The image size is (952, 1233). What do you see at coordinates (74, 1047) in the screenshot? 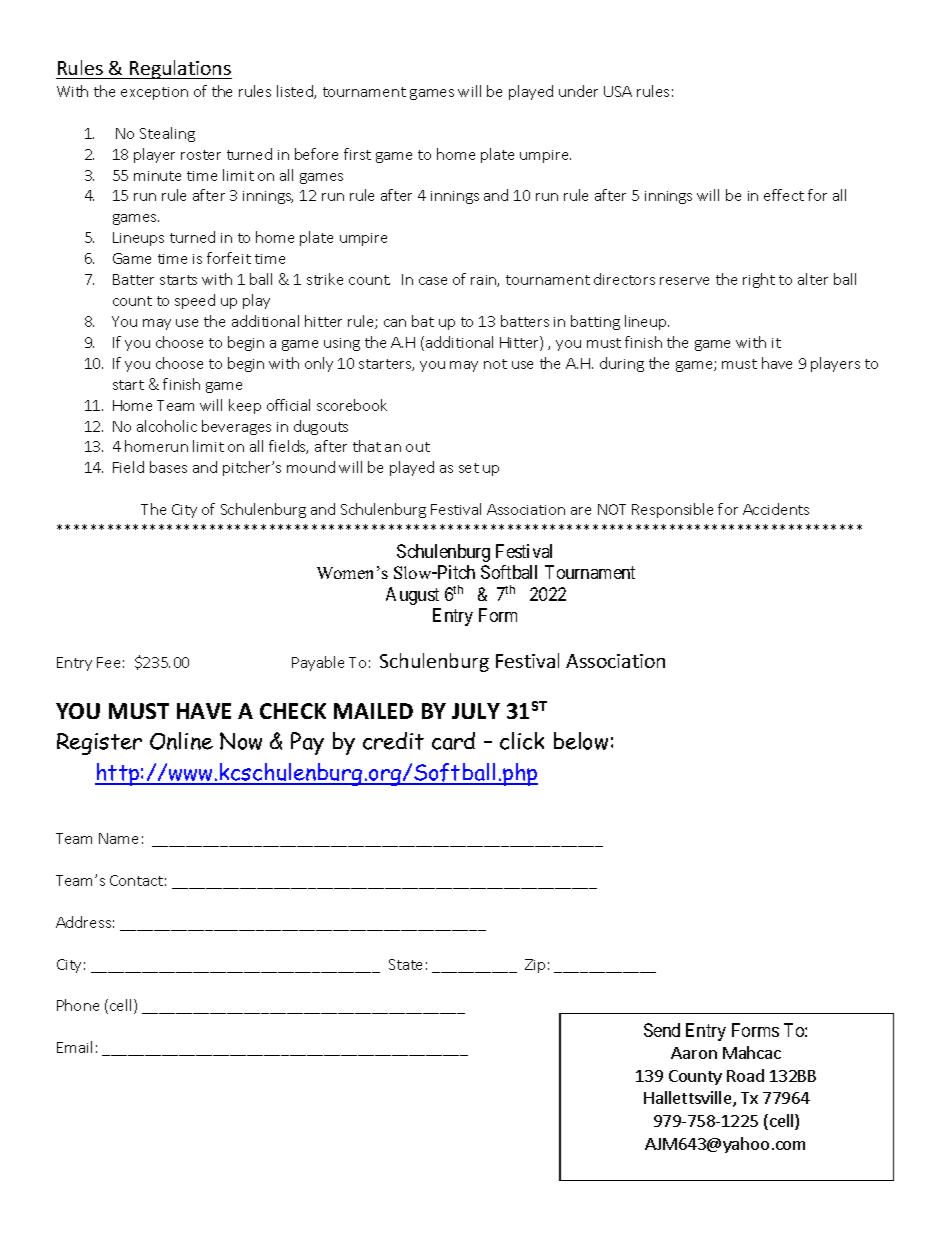
I see `Email` at bounding box center [74, 1047].
